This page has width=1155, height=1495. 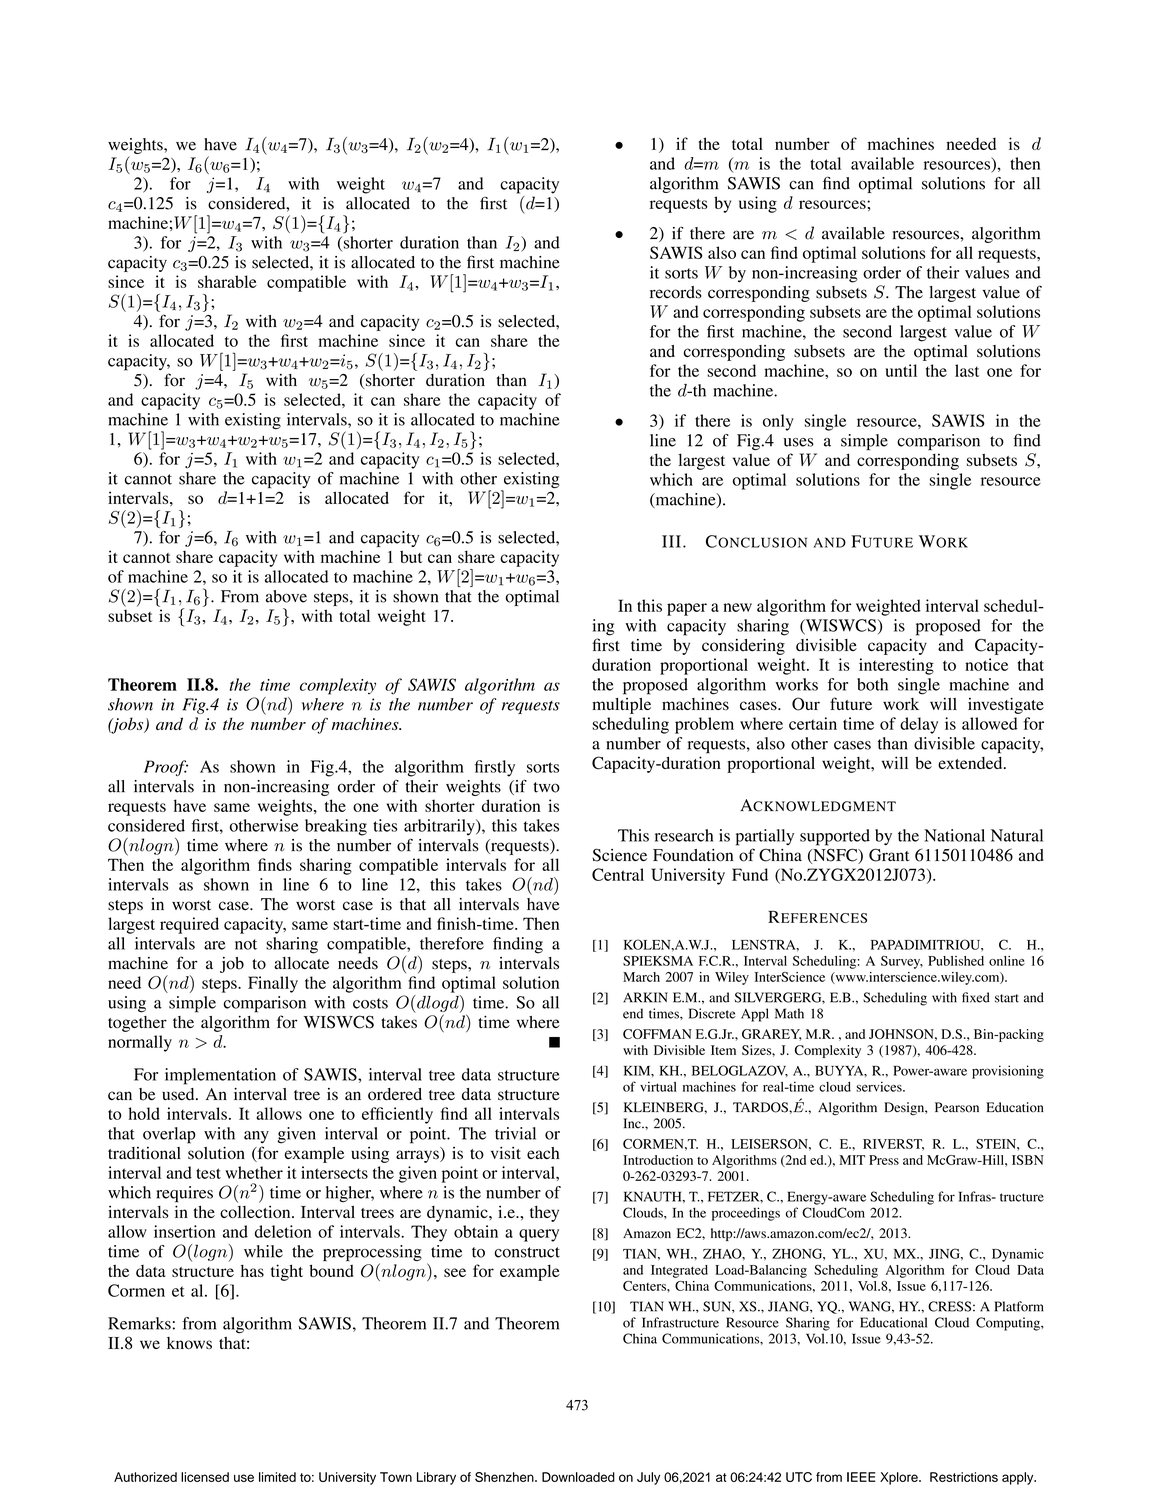 What do you see at coordinates (277, 1477) in the page?
I see `limited` at bounding box center [277, 1477].
